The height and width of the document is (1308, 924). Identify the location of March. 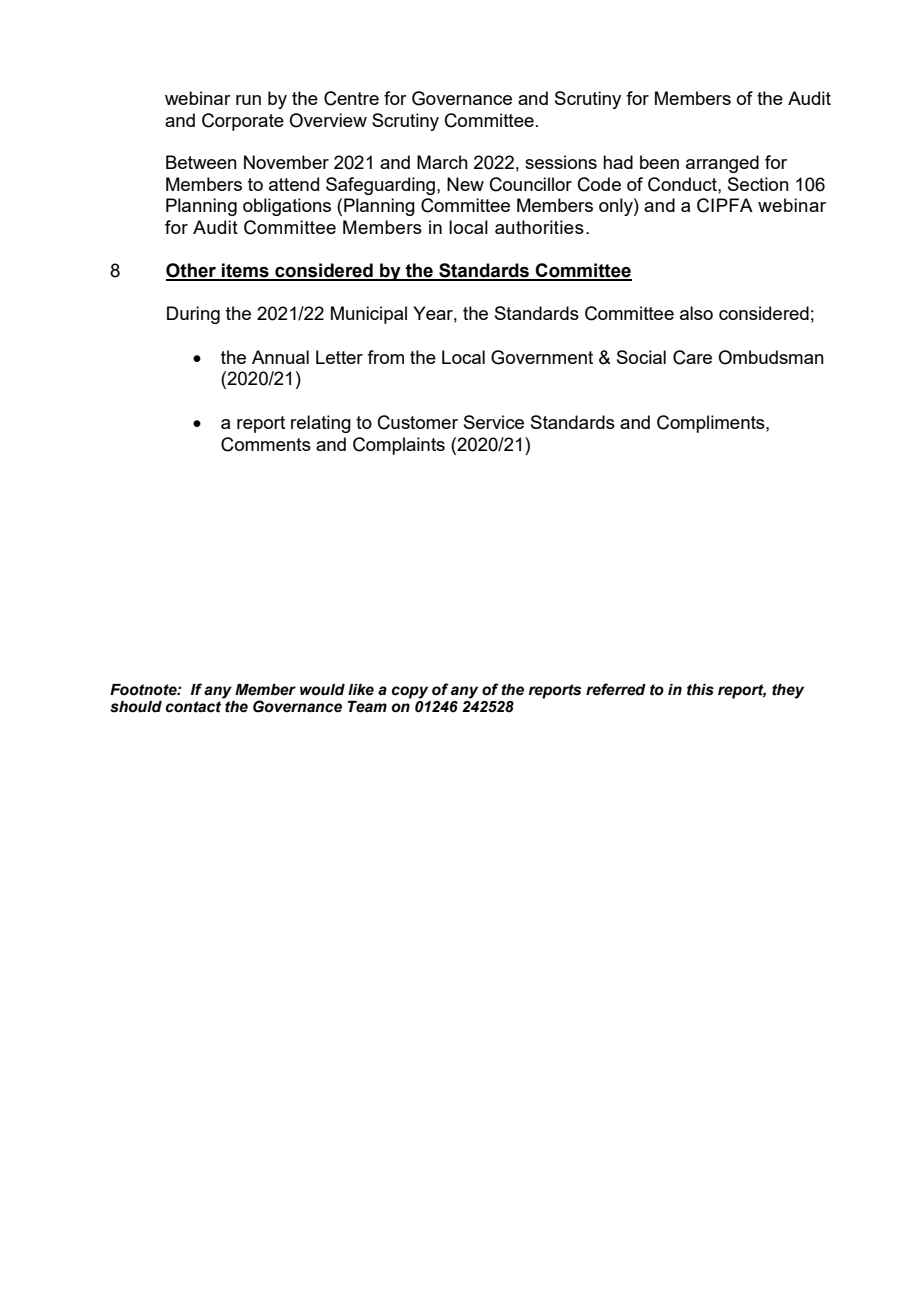
(442, 162).
